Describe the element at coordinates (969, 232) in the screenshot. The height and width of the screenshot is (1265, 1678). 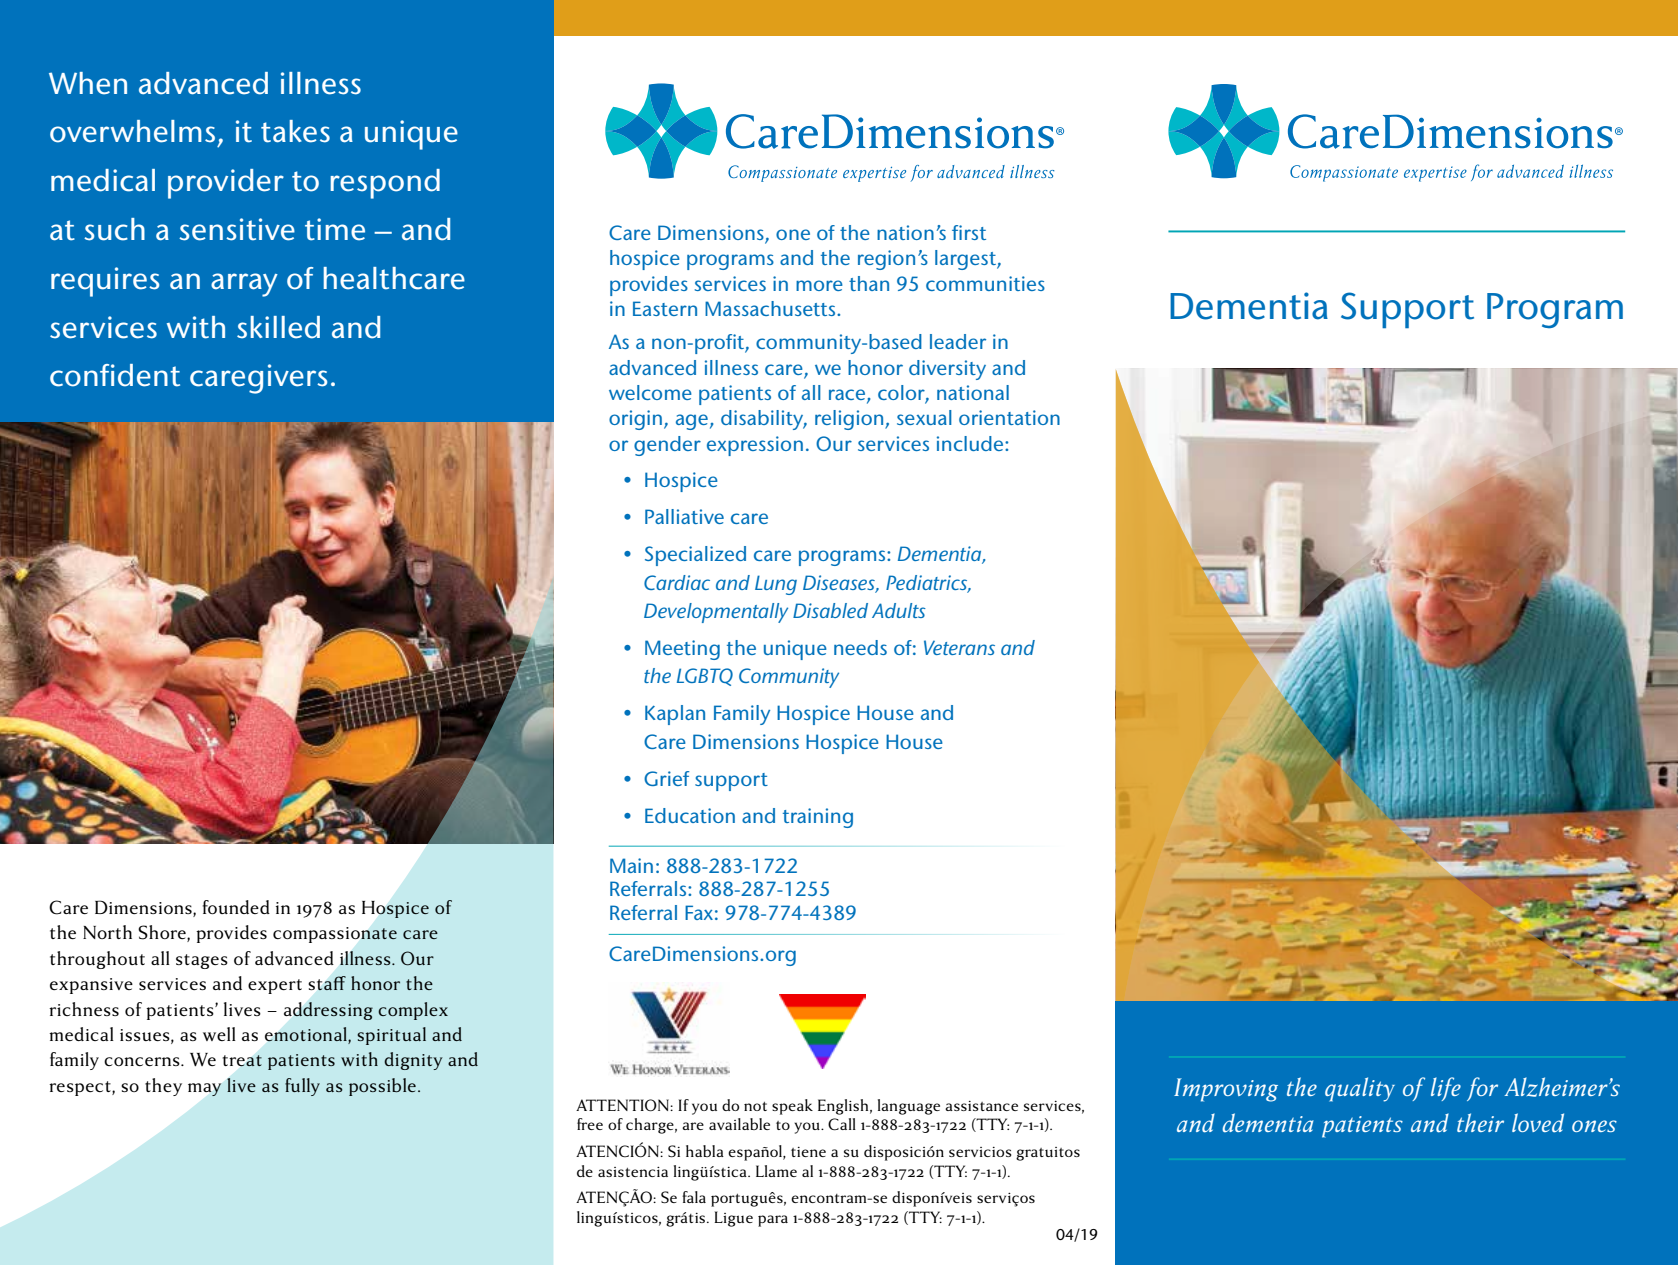
I see `first` at that location.
